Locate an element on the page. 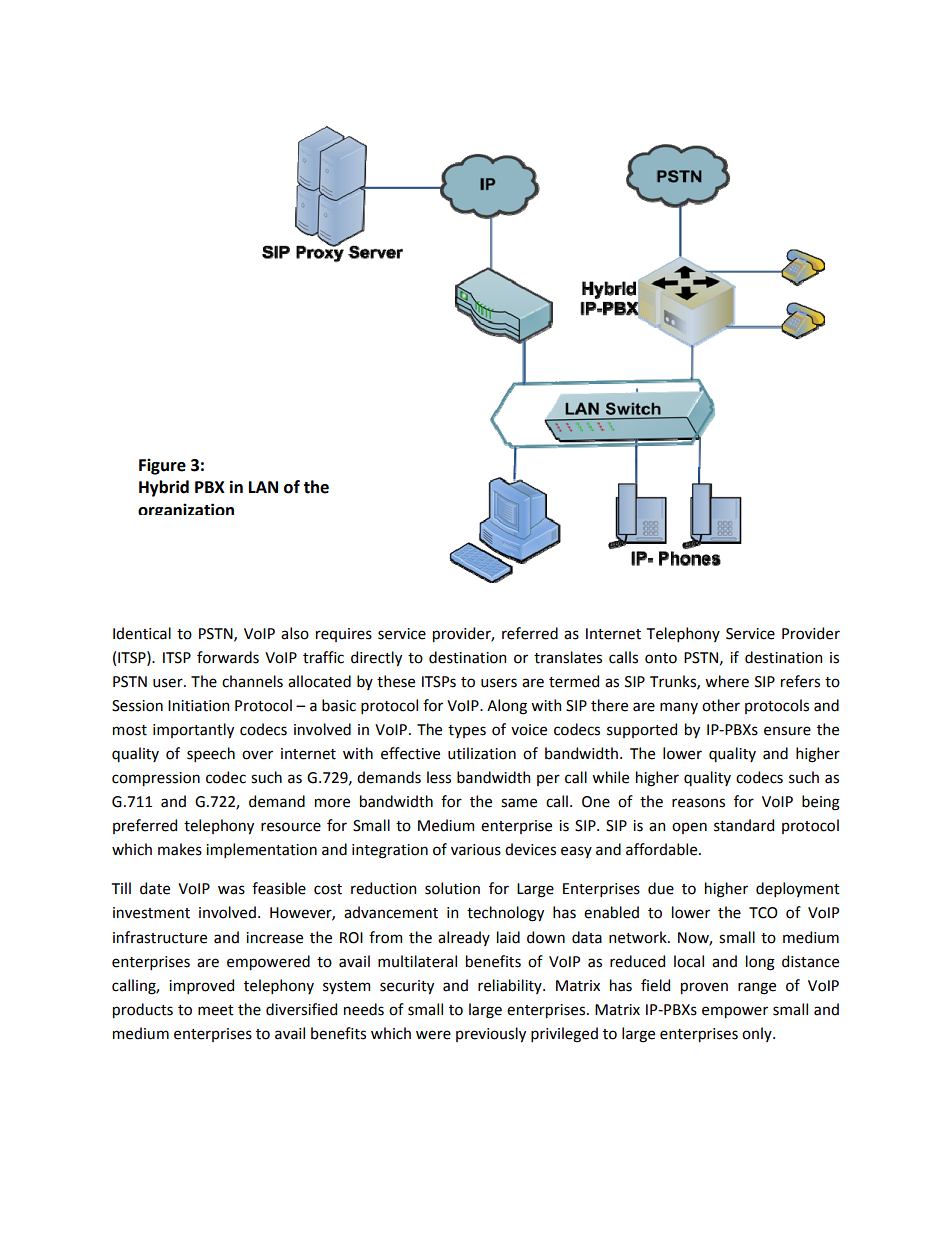 This document has height=1233, width=952. makes is located at coordinates (180, 849).
